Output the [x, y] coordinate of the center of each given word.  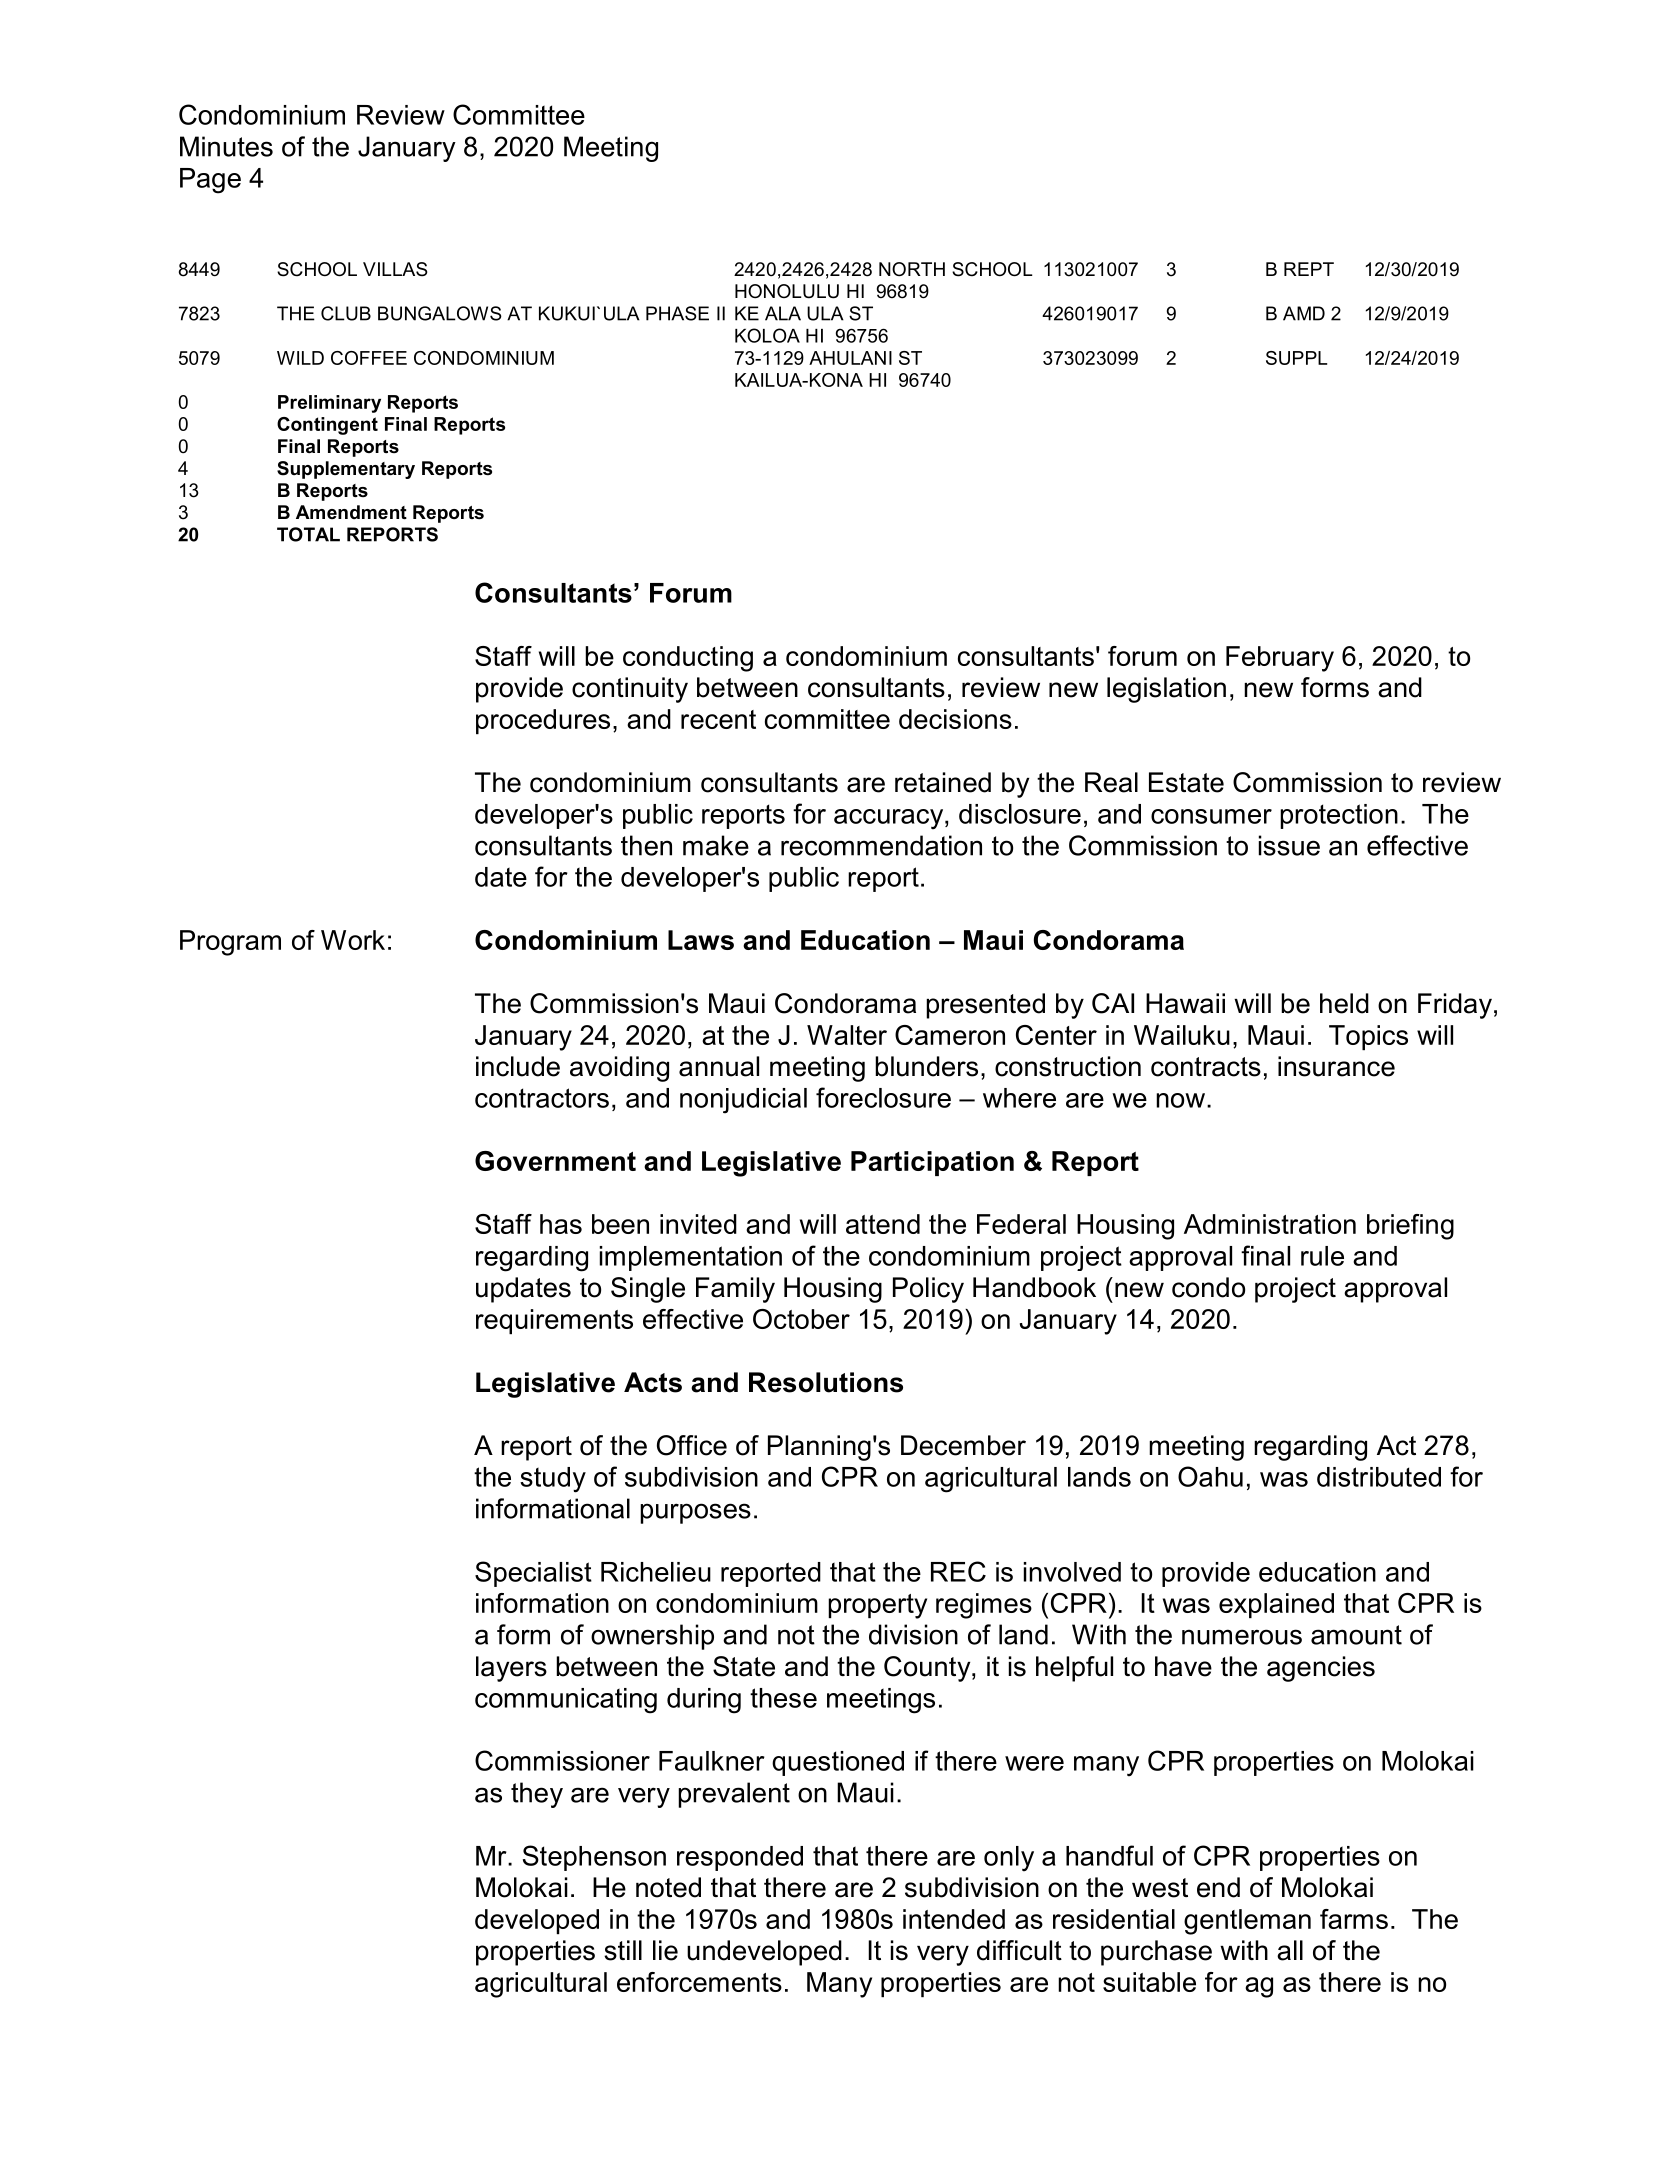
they [537, 1795]
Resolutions [826, 1382]
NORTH [912, 269]
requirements [554, 1321]
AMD [1304, 313]
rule [1322, 1256]
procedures [543, 721]
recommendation [881, 845]
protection [1339, 816]
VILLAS [395, 269]
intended [954, 1919]
